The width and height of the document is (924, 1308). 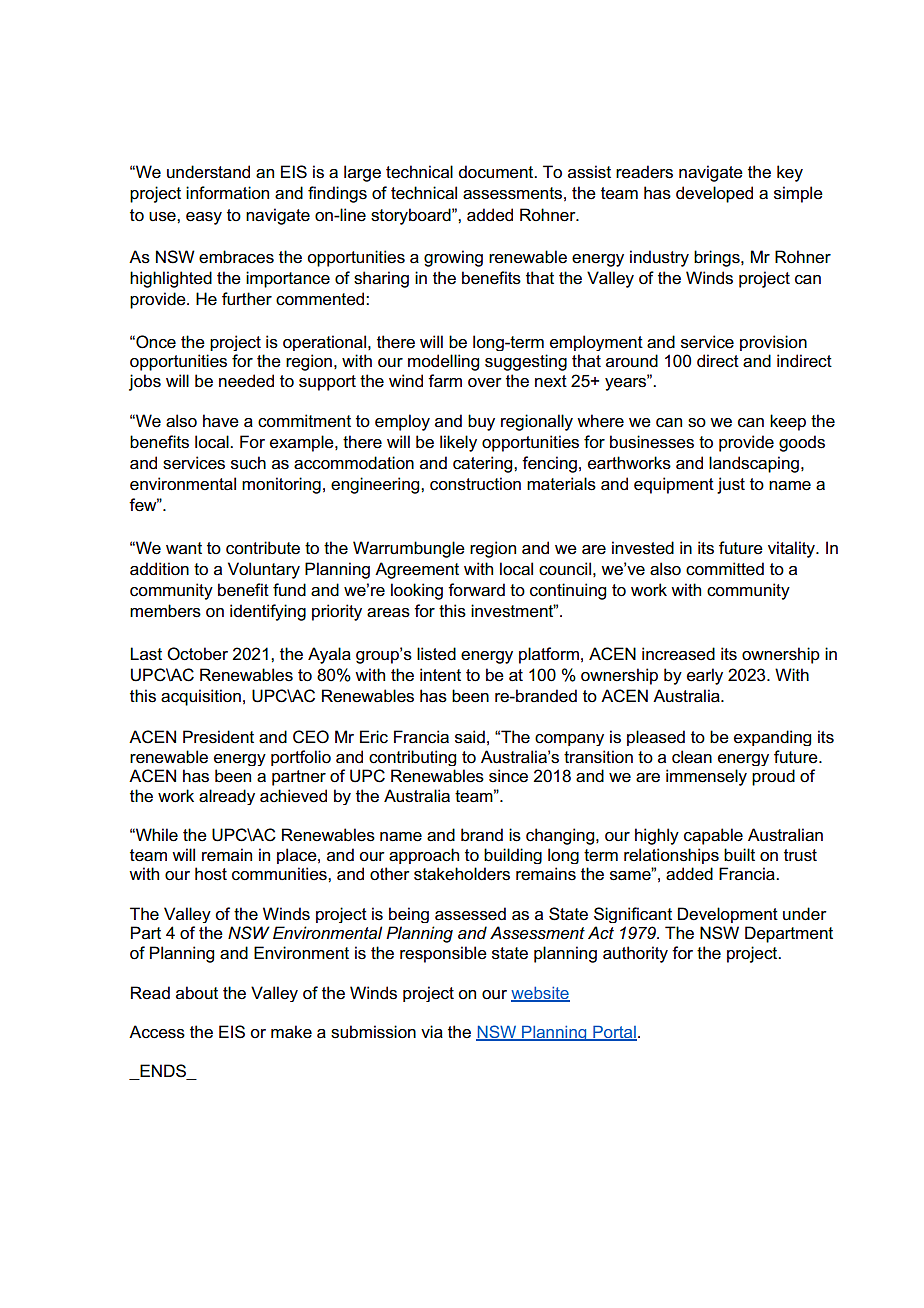 What do you see at coordinates (731, 485) in the document?
I see `just` at bounding box center [731, 485].
